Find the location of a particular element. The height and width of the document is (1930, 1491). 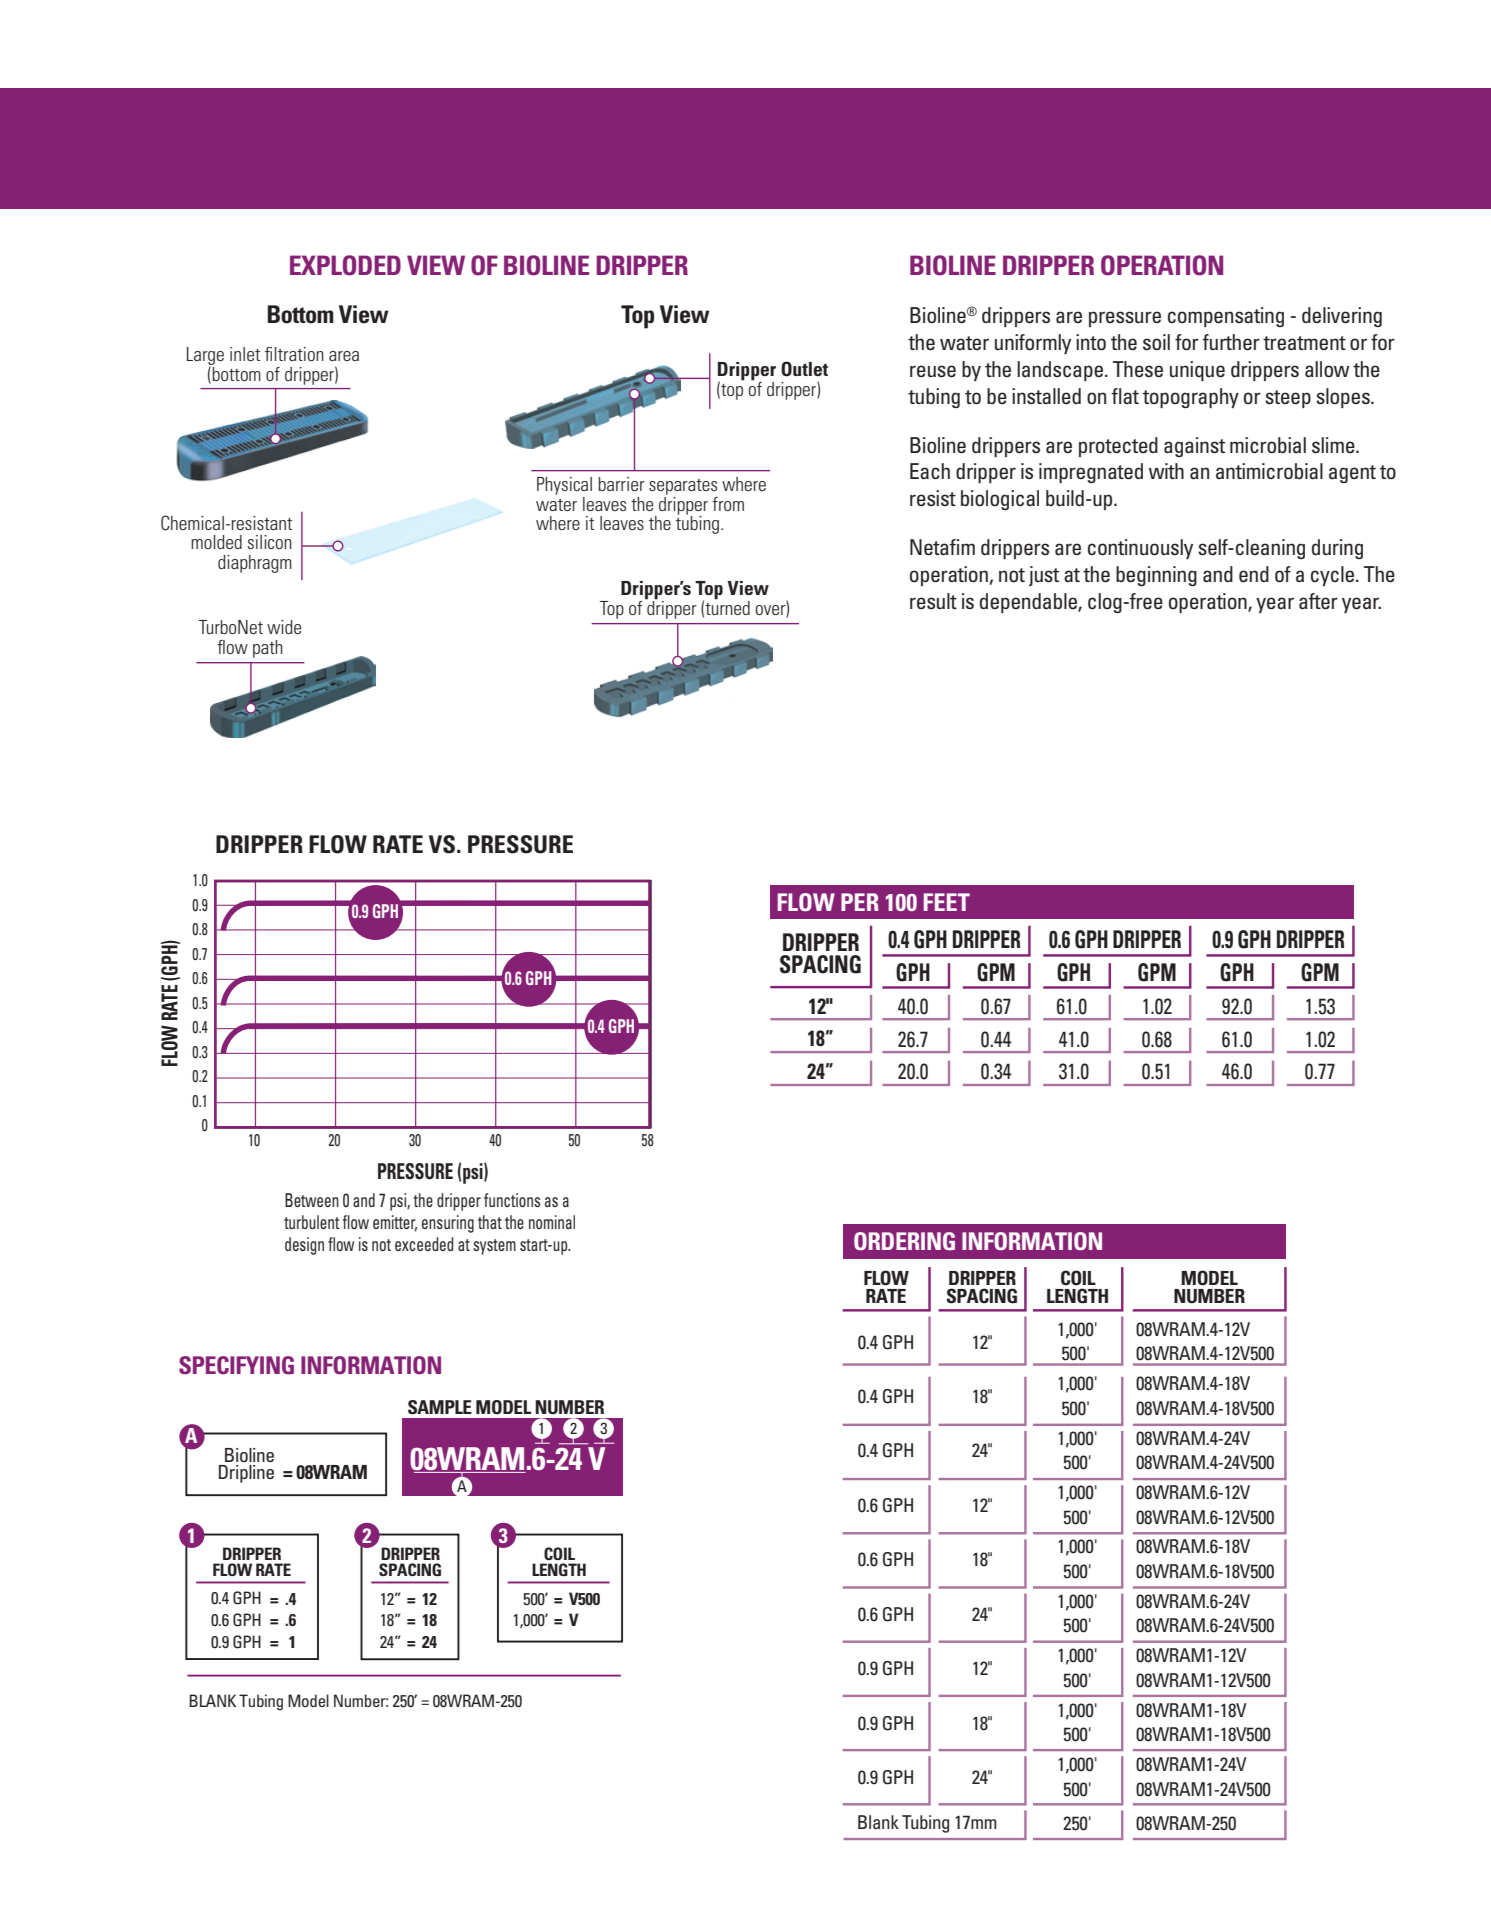

after is located at coordinates (1318, 601).
